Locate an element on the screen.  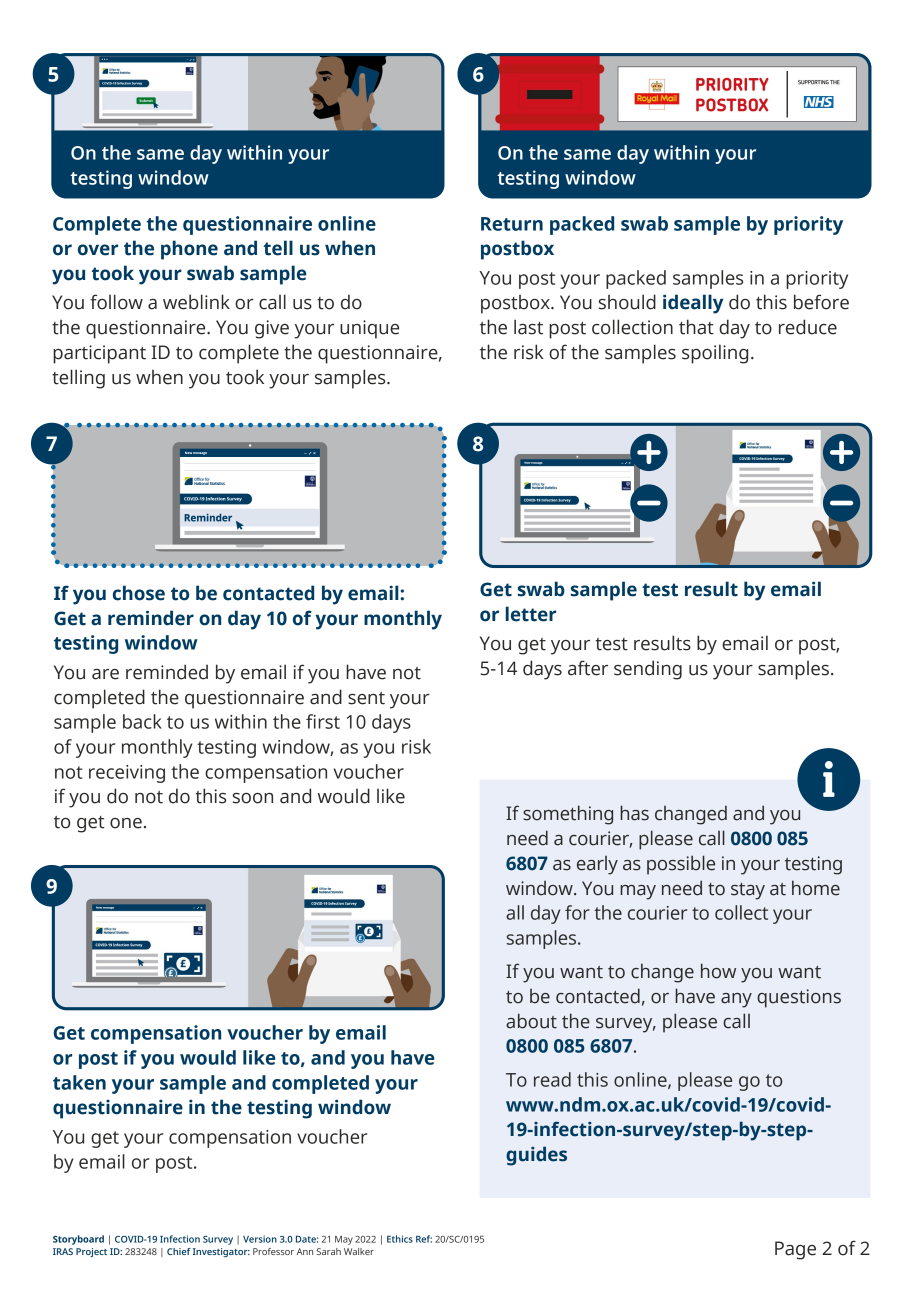
Page is located at coordinates (795, 1250).
